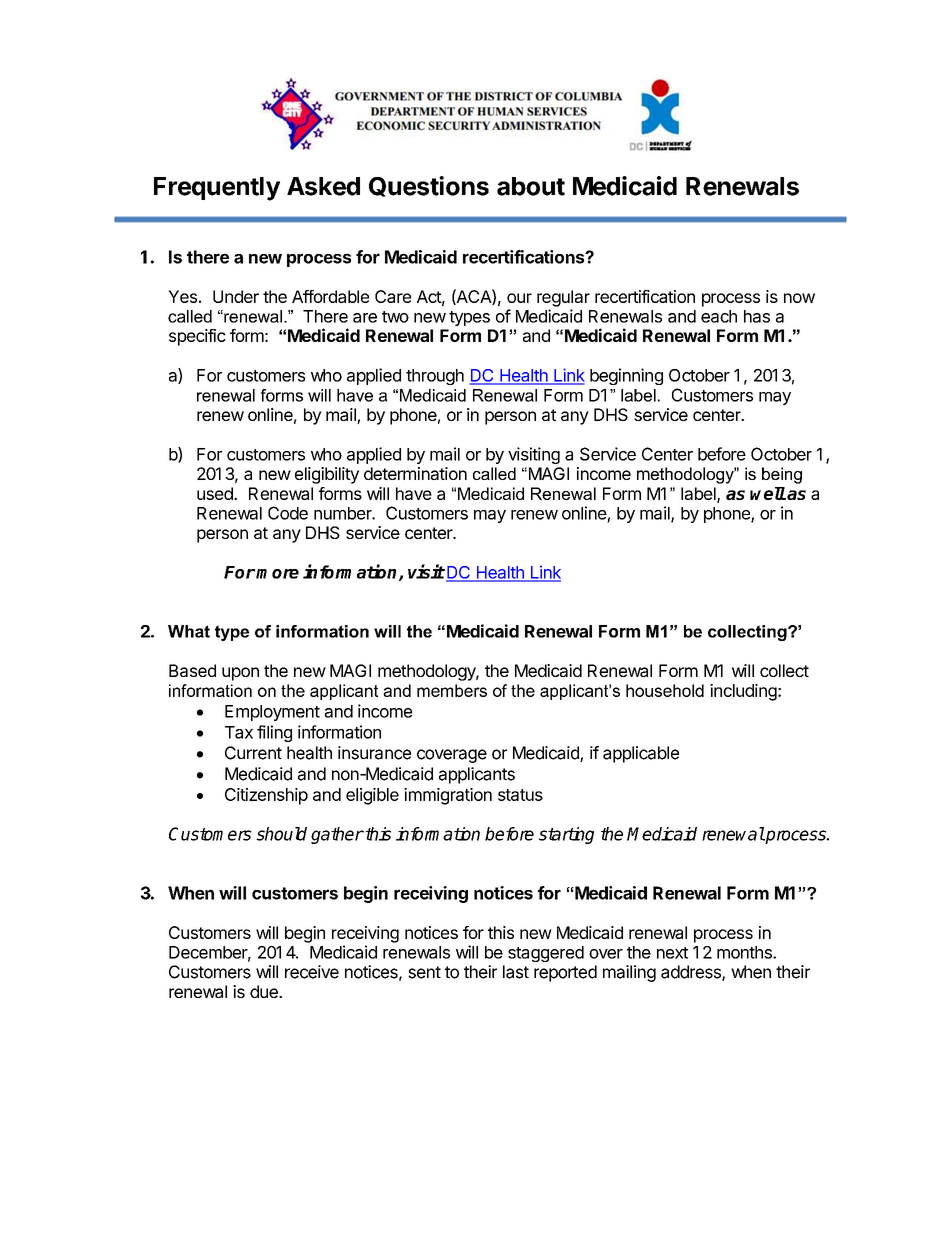 The image size is (952, 1233). What do you see at coordinates (217, 189) in the screenshot?
I see `Frequently` at bounding box center [217, 189].
